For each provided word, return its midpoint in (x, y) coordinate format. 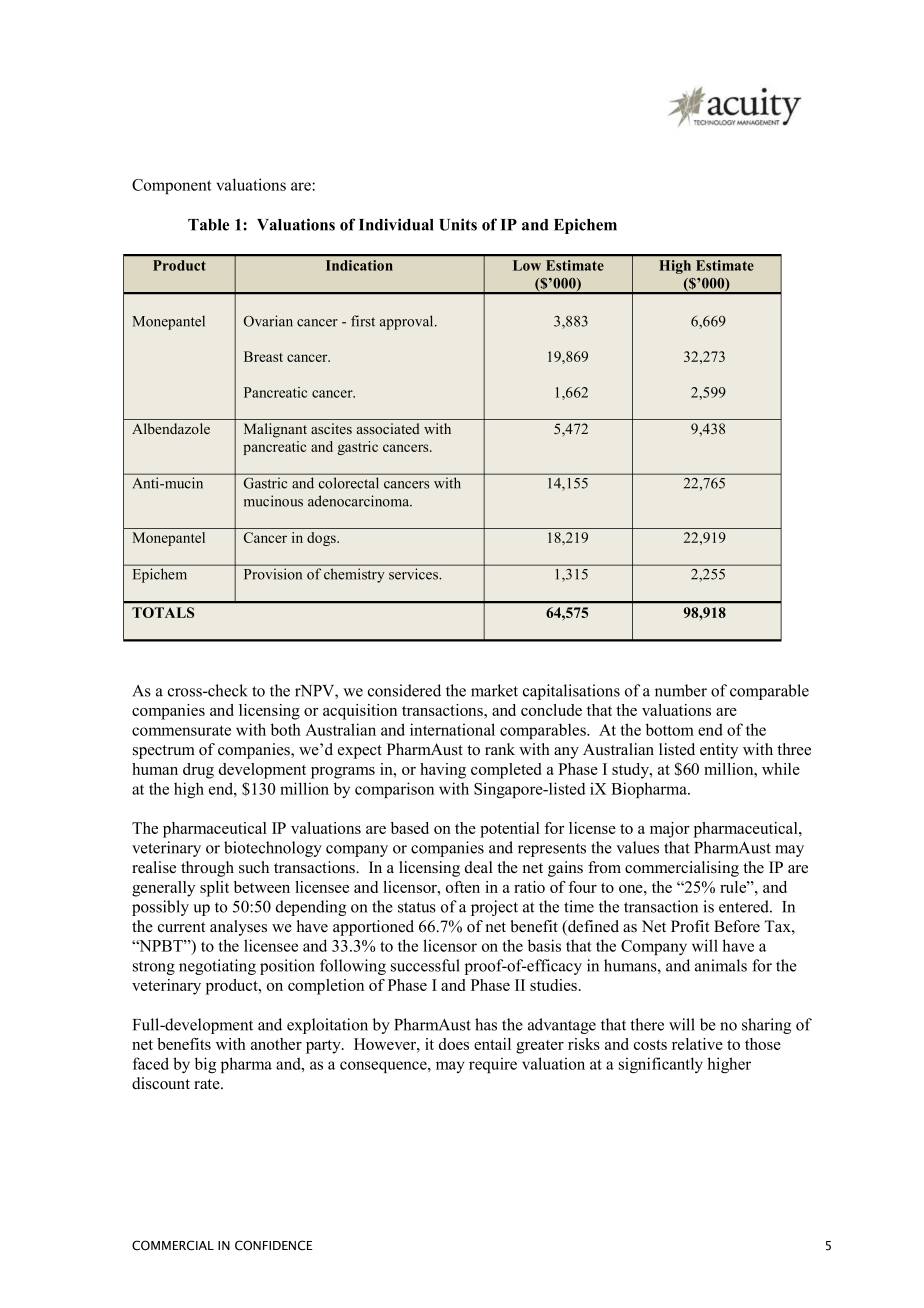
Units (458, 224)
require (493, 1065)
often (463, 887)
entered (745, 906)
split (214, 889)
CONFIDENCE (274, 1245)
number (681, 690)
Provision (273, 574)
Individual (396, 224)
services (415, 574)
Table (208, 225)
